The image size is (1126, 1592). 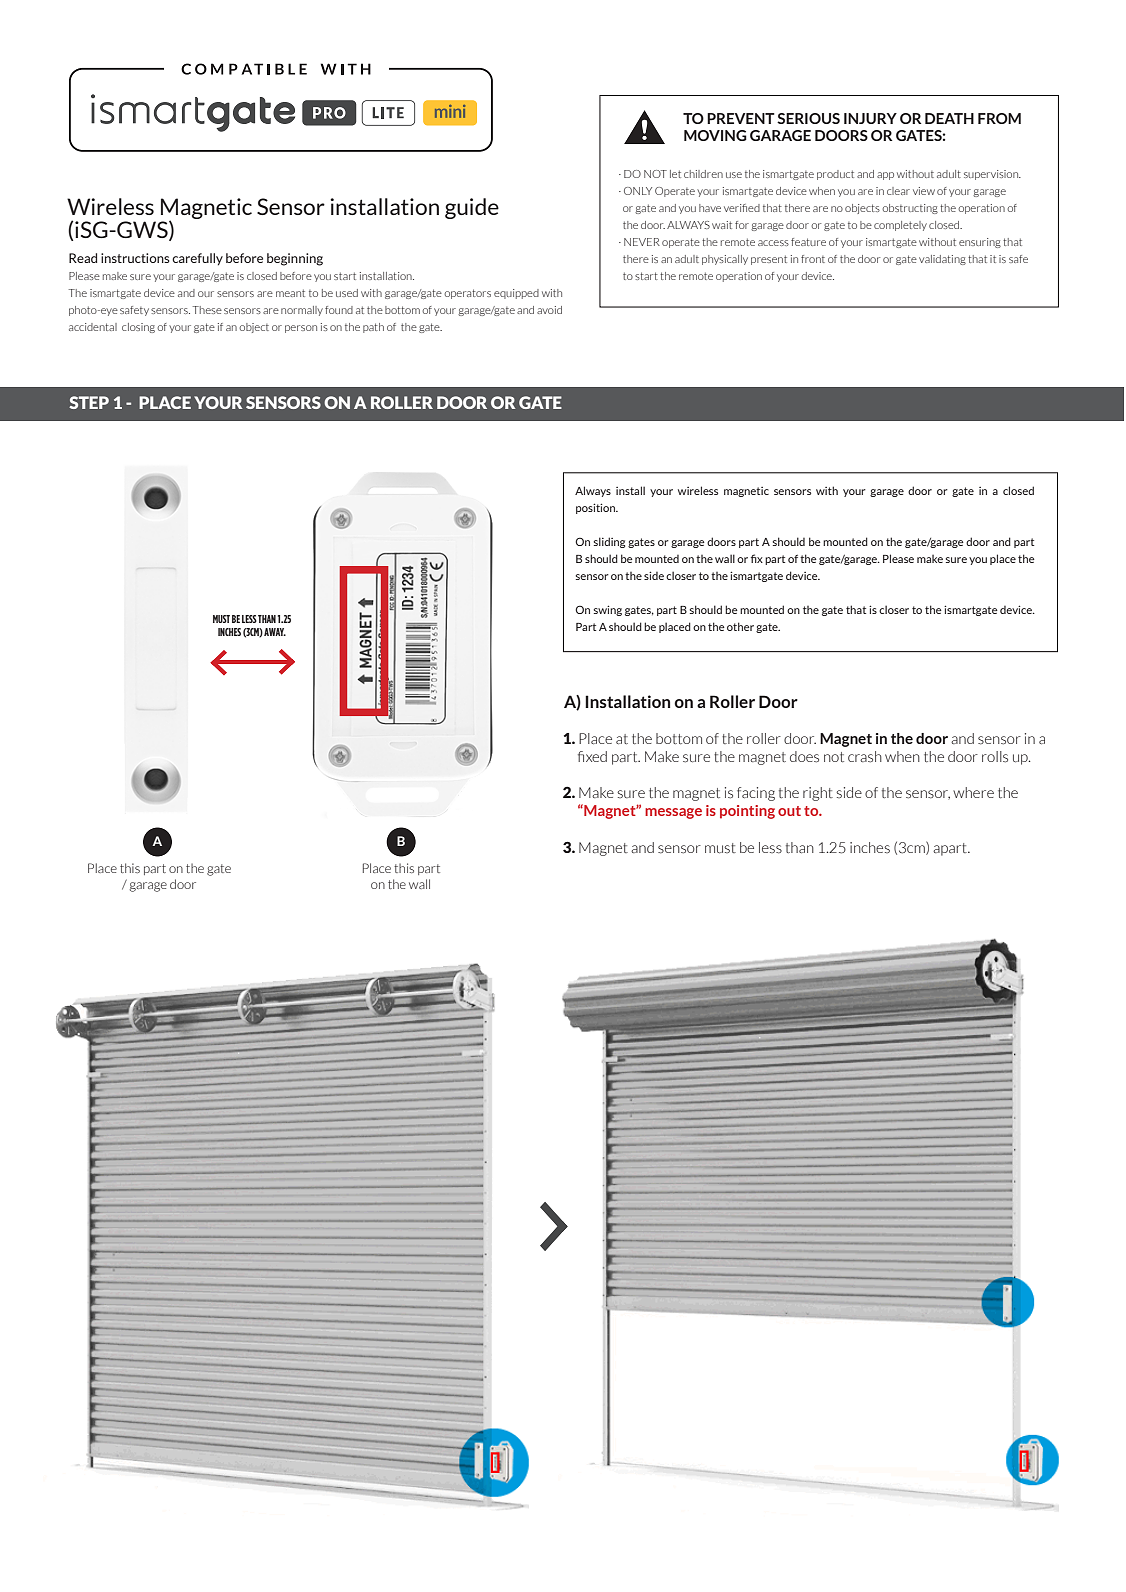 I want to click on carefully, so click(x=197, y=259).
